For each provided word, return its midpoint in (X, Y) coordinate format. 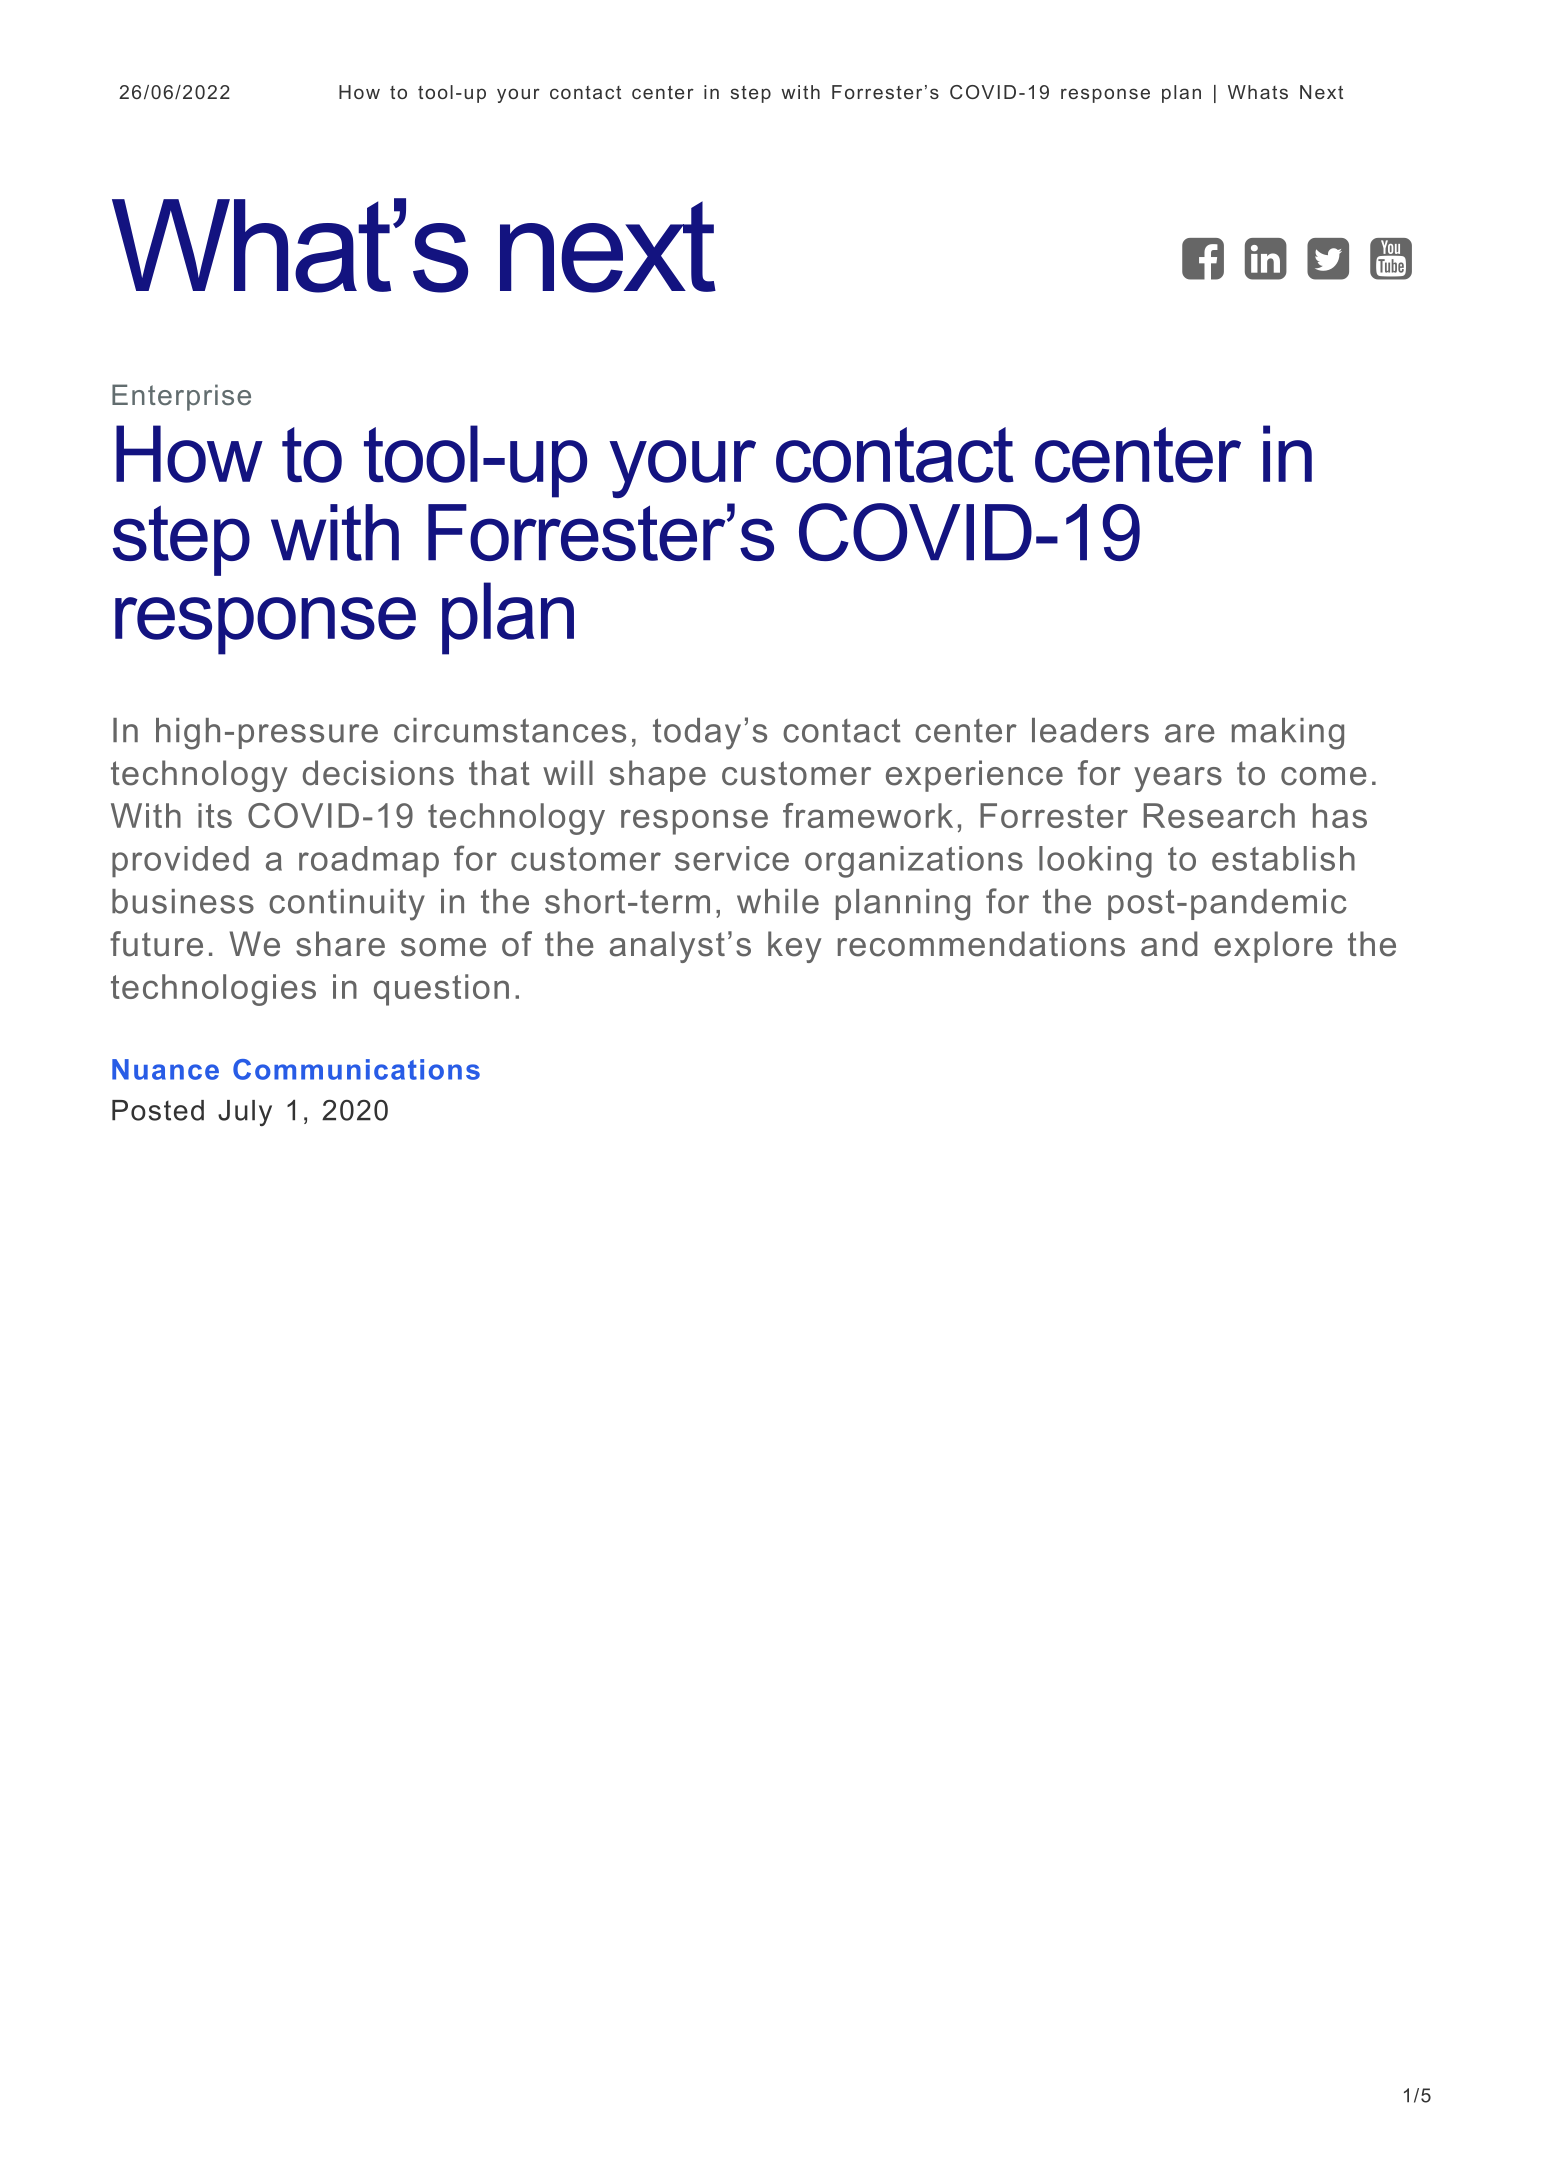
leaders (1090, 730)
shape (658, 776)
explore (1273, 947)
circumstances (510, 730)
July (245, 1113)
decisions (378, 773)
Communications (356, 1069)
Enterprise (181, 397)
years (1178, 779)
